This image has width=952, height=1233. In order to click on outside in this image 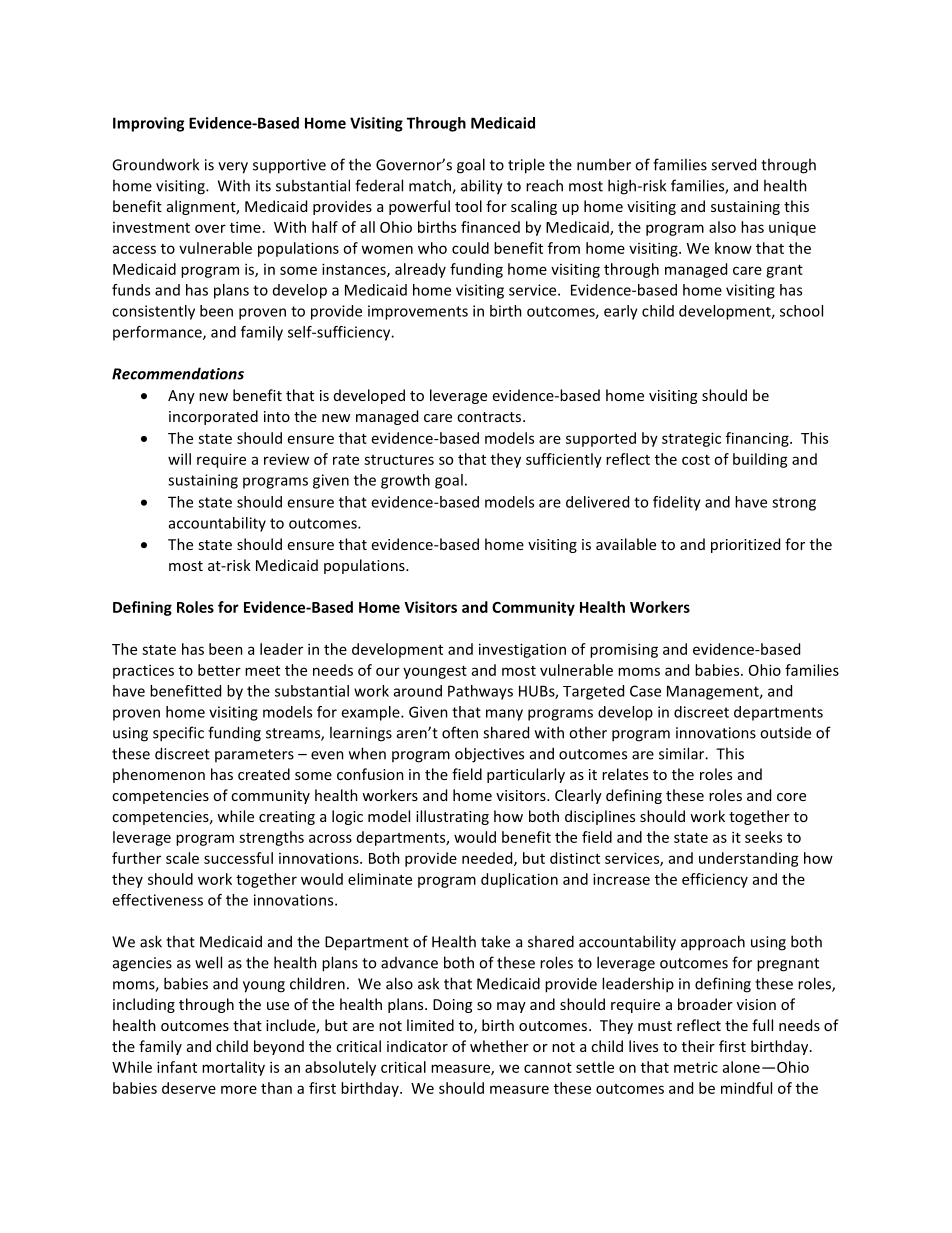, I will do `click(785, 732)`.
